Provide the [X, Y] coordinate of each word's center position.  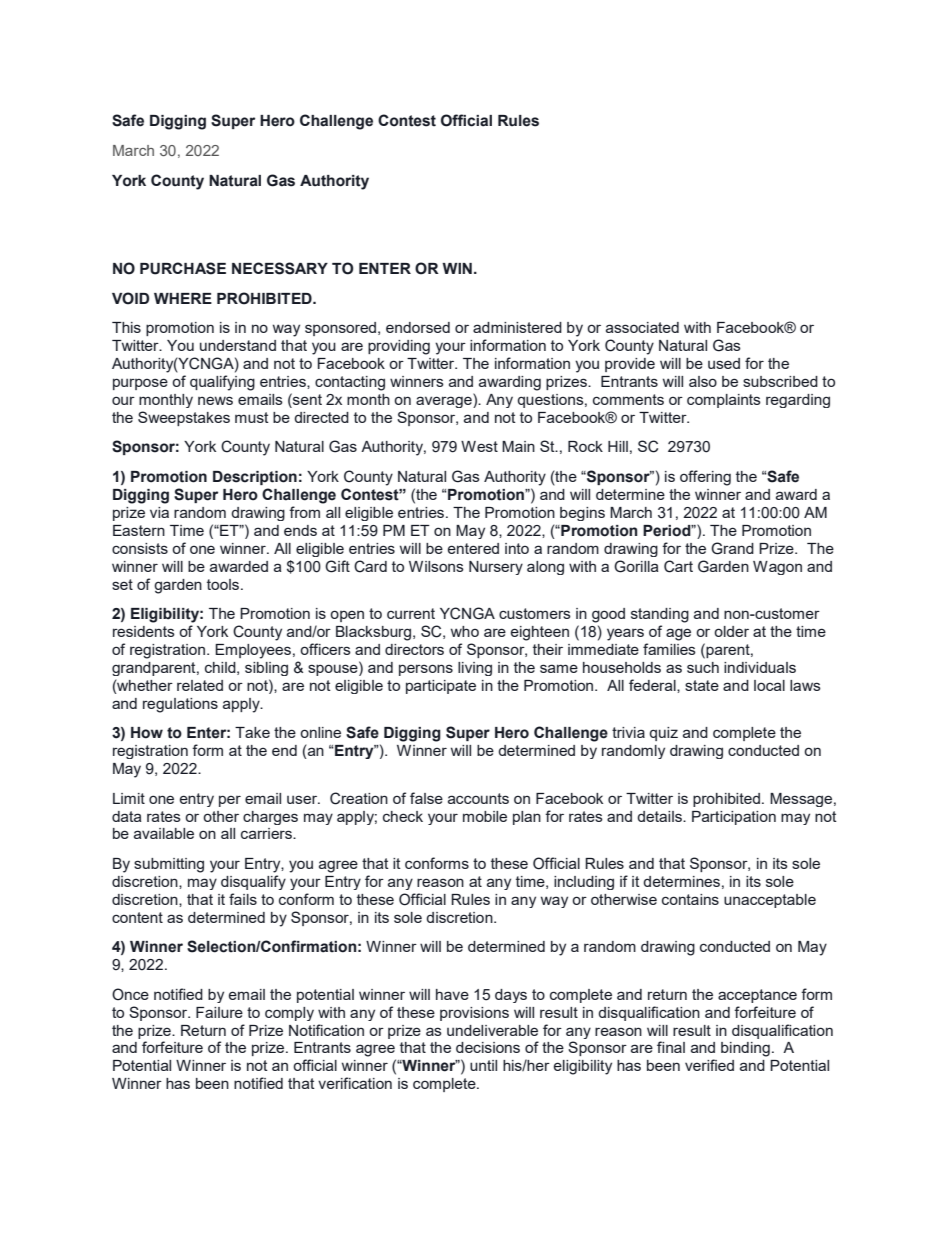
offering [705, 478]
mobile [485, 816]
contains [690, 899]
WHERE [183, 298]
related [200, 685]
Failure [219, 1012]
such [703, 667]
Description [255, 478]
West [479, 446]
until [483, 1065]
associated [642, 327]
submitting [169, 865]
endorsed [418, 327]
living [475, 669]
